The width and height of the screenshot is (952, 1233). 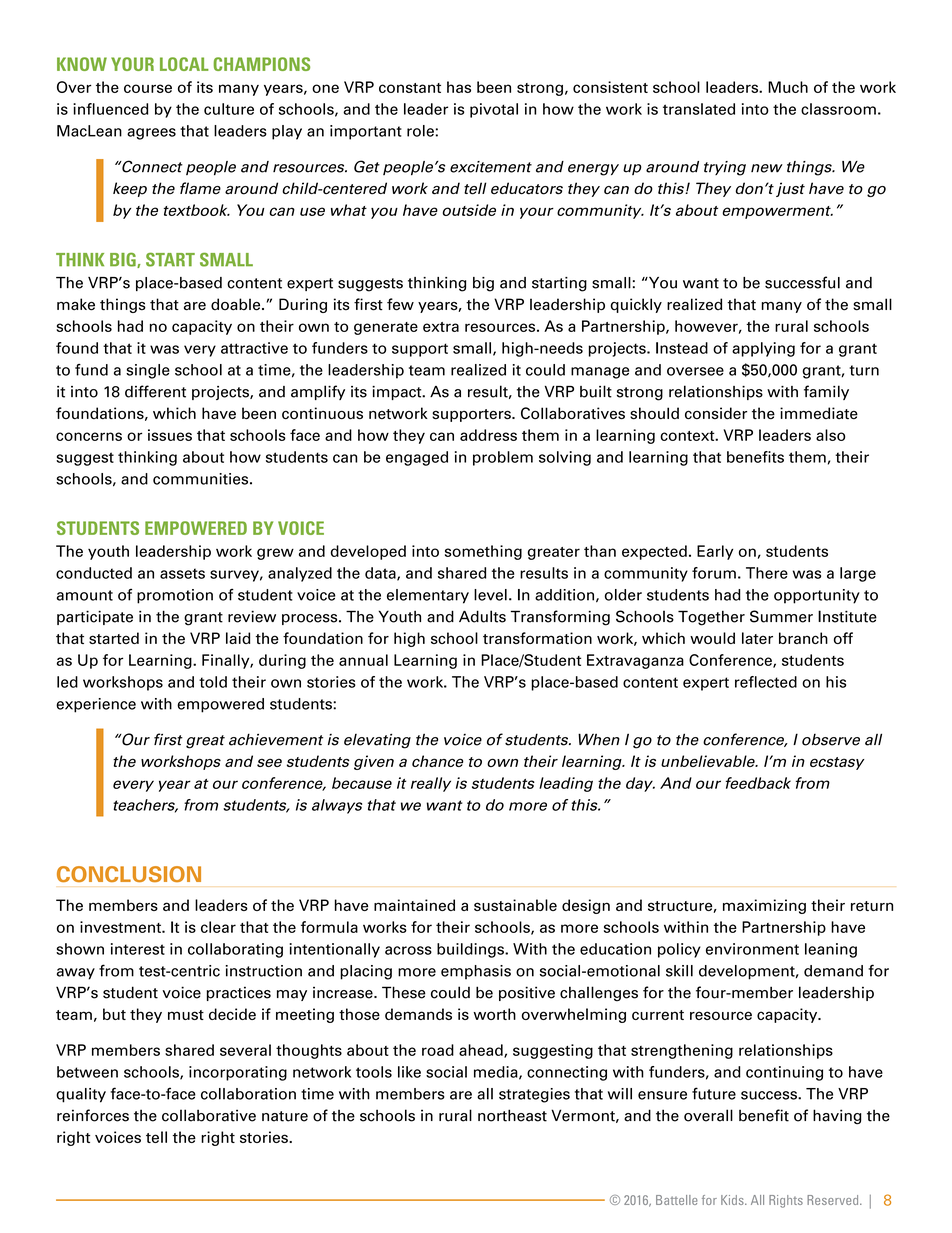 What do you see at coordinates (175, 596) in the screenshot?
I see `promotion` at bounding box center [175, 596].
